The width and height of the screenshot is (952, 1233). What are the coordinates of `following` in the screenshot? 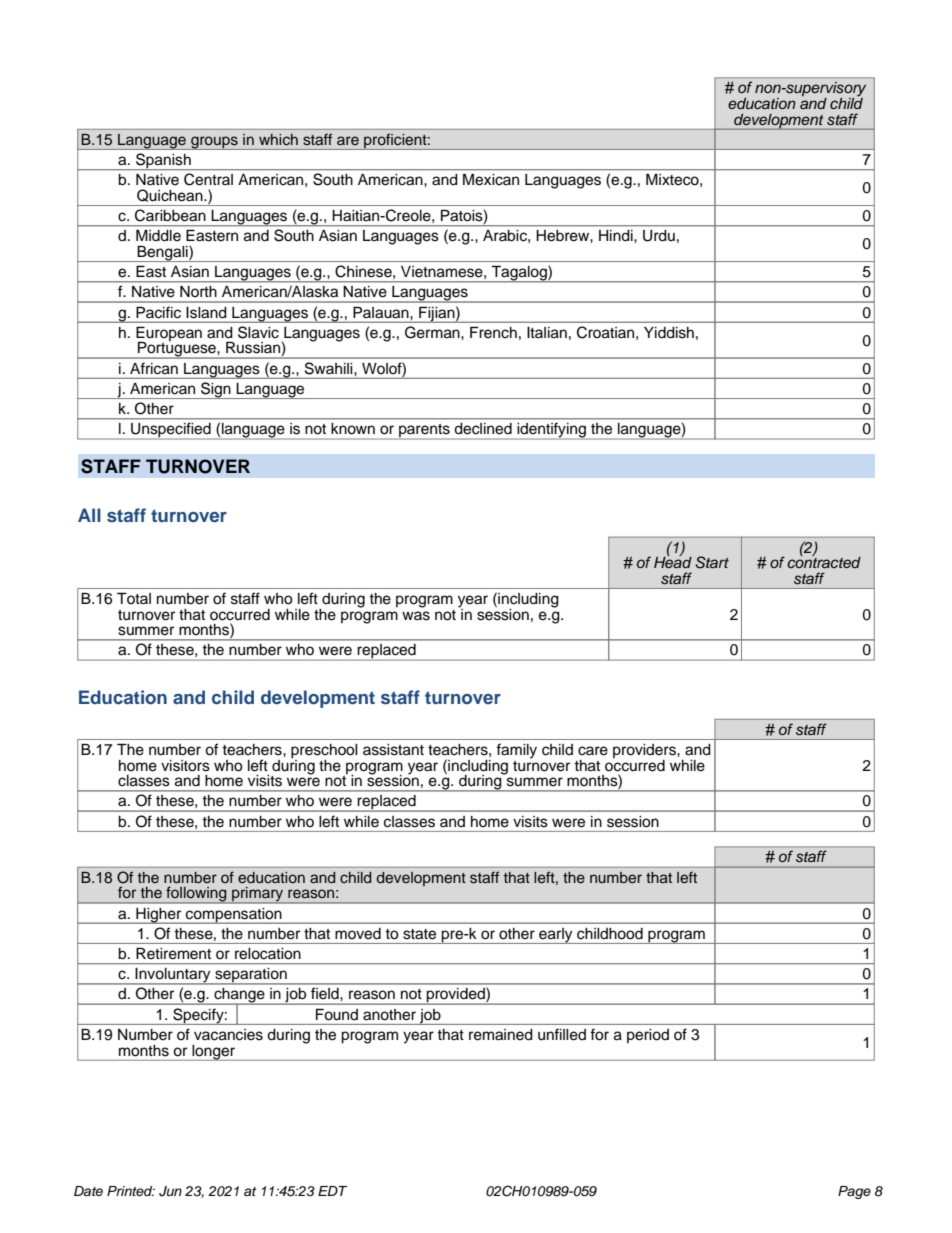 It's located at (196, 895).
